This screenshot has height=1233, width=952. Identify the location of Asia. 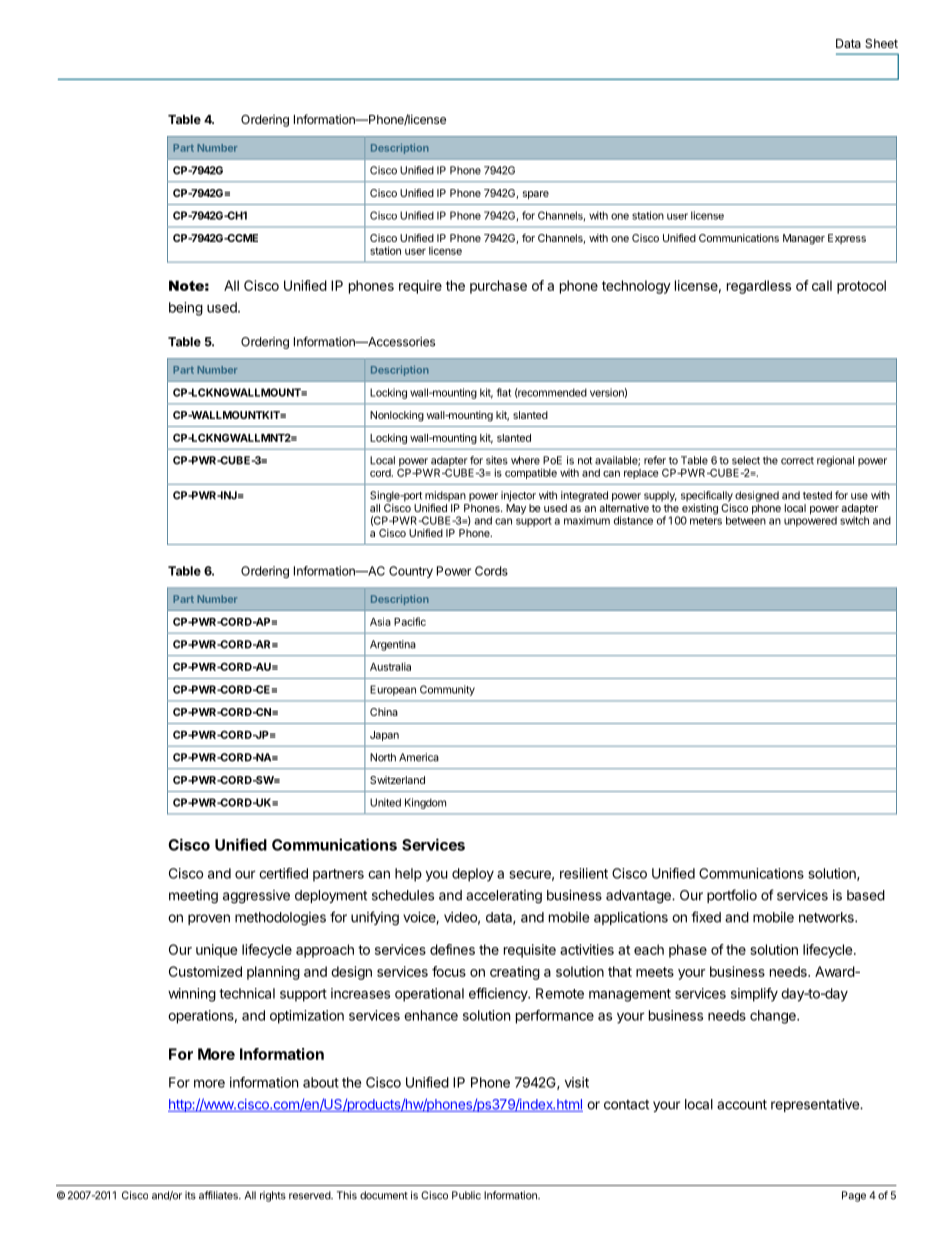
(380, 621).
